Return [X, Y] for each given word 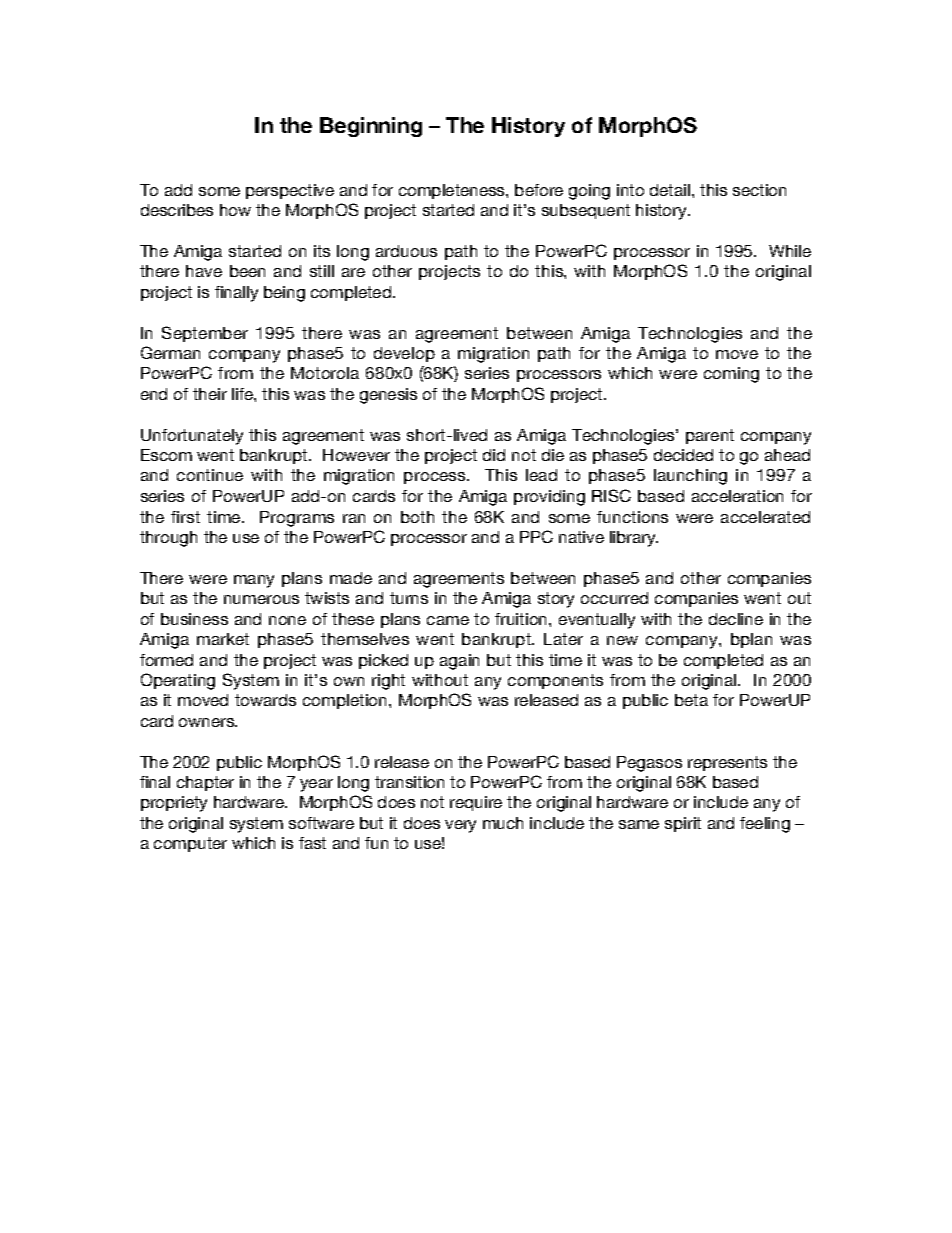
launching [690, 477]
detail [670, 190]
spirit [683, 824]
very [460, 826]
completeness [453, 191]
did [494, 455]
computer [190, 844]
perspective [290, 191]
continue [210, 475]
